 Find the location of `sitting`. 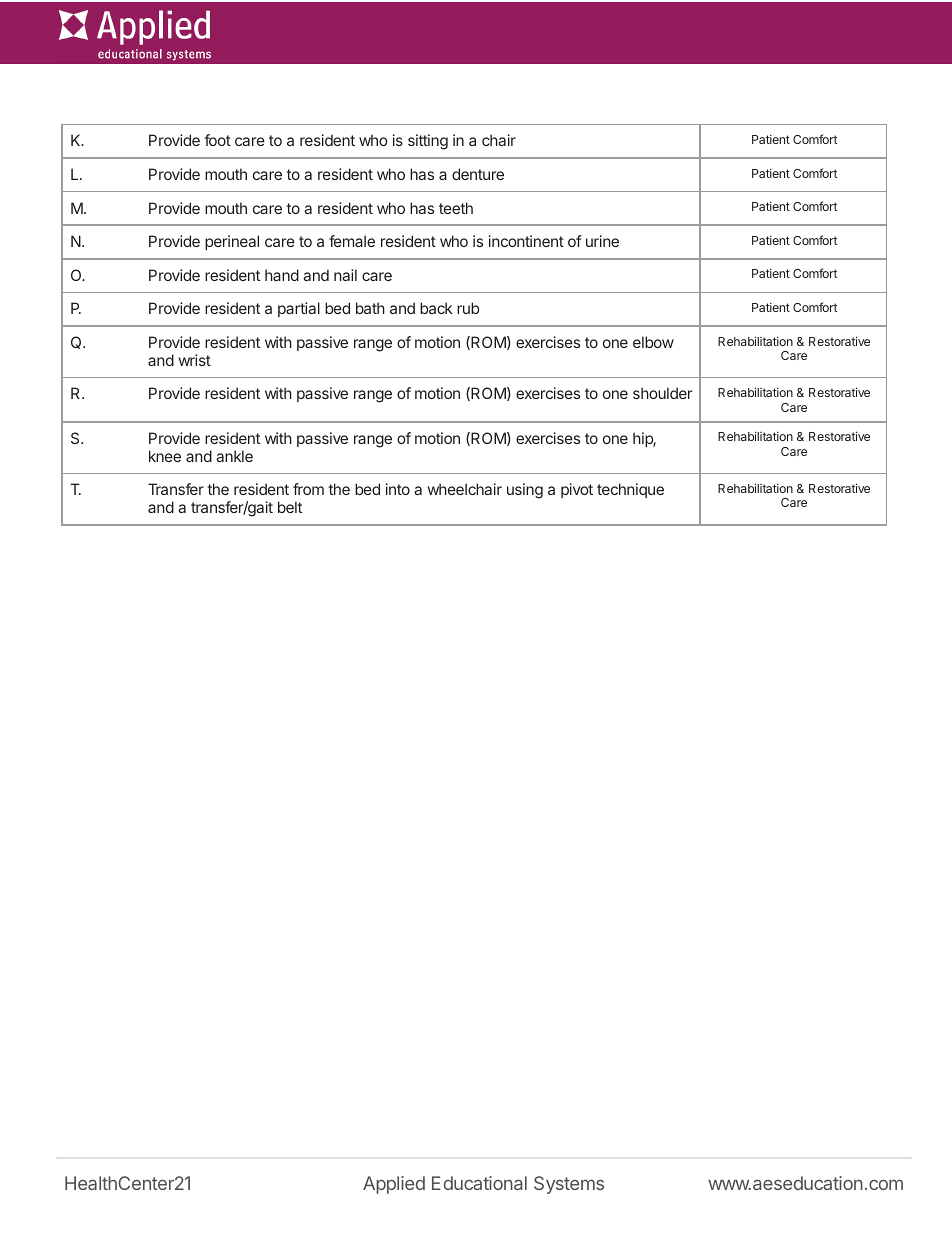

sitting is located at coordinates (428, 142).
